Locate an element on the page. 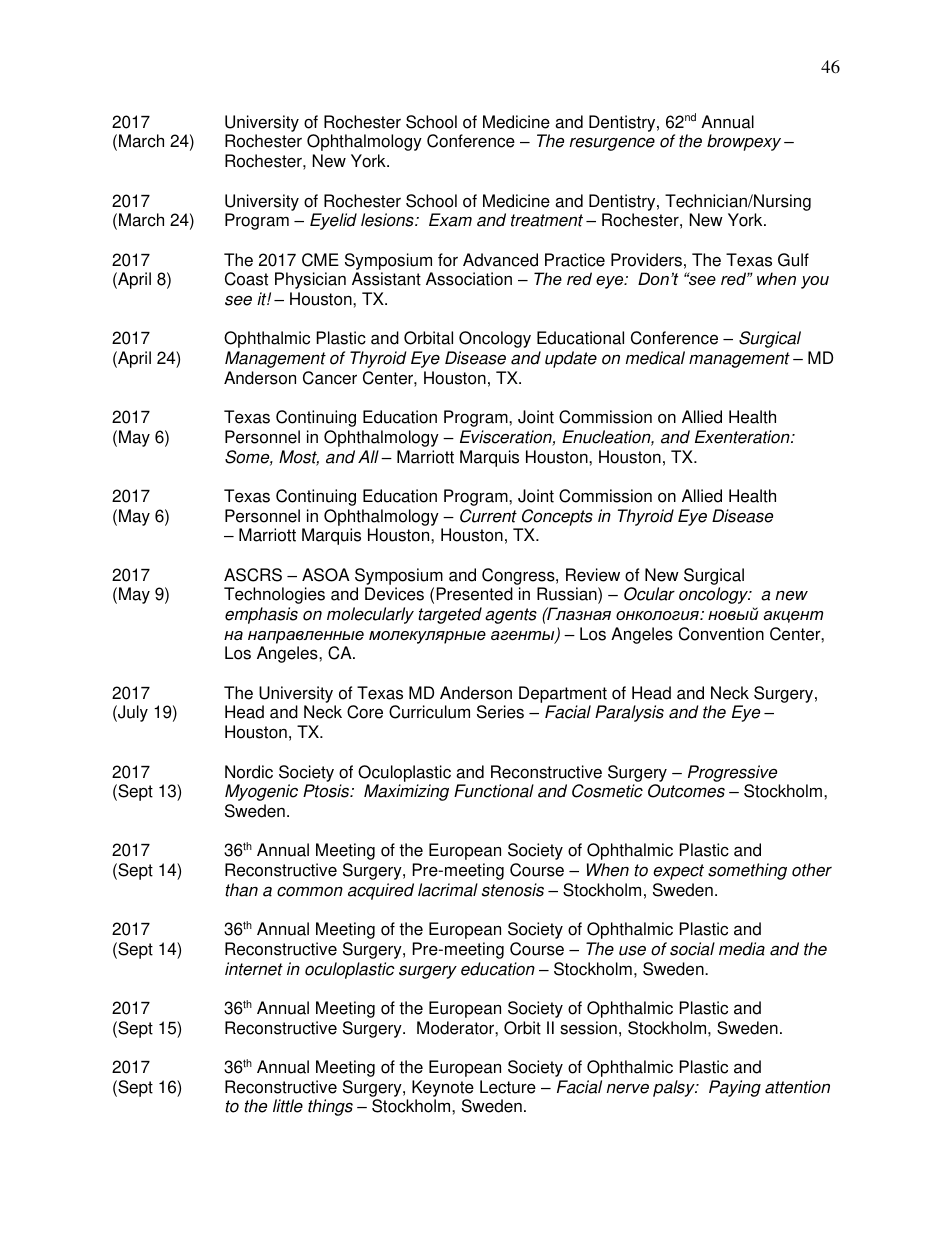 This image has width=952, height=1233. little is located at coordinates (288, 1106).
